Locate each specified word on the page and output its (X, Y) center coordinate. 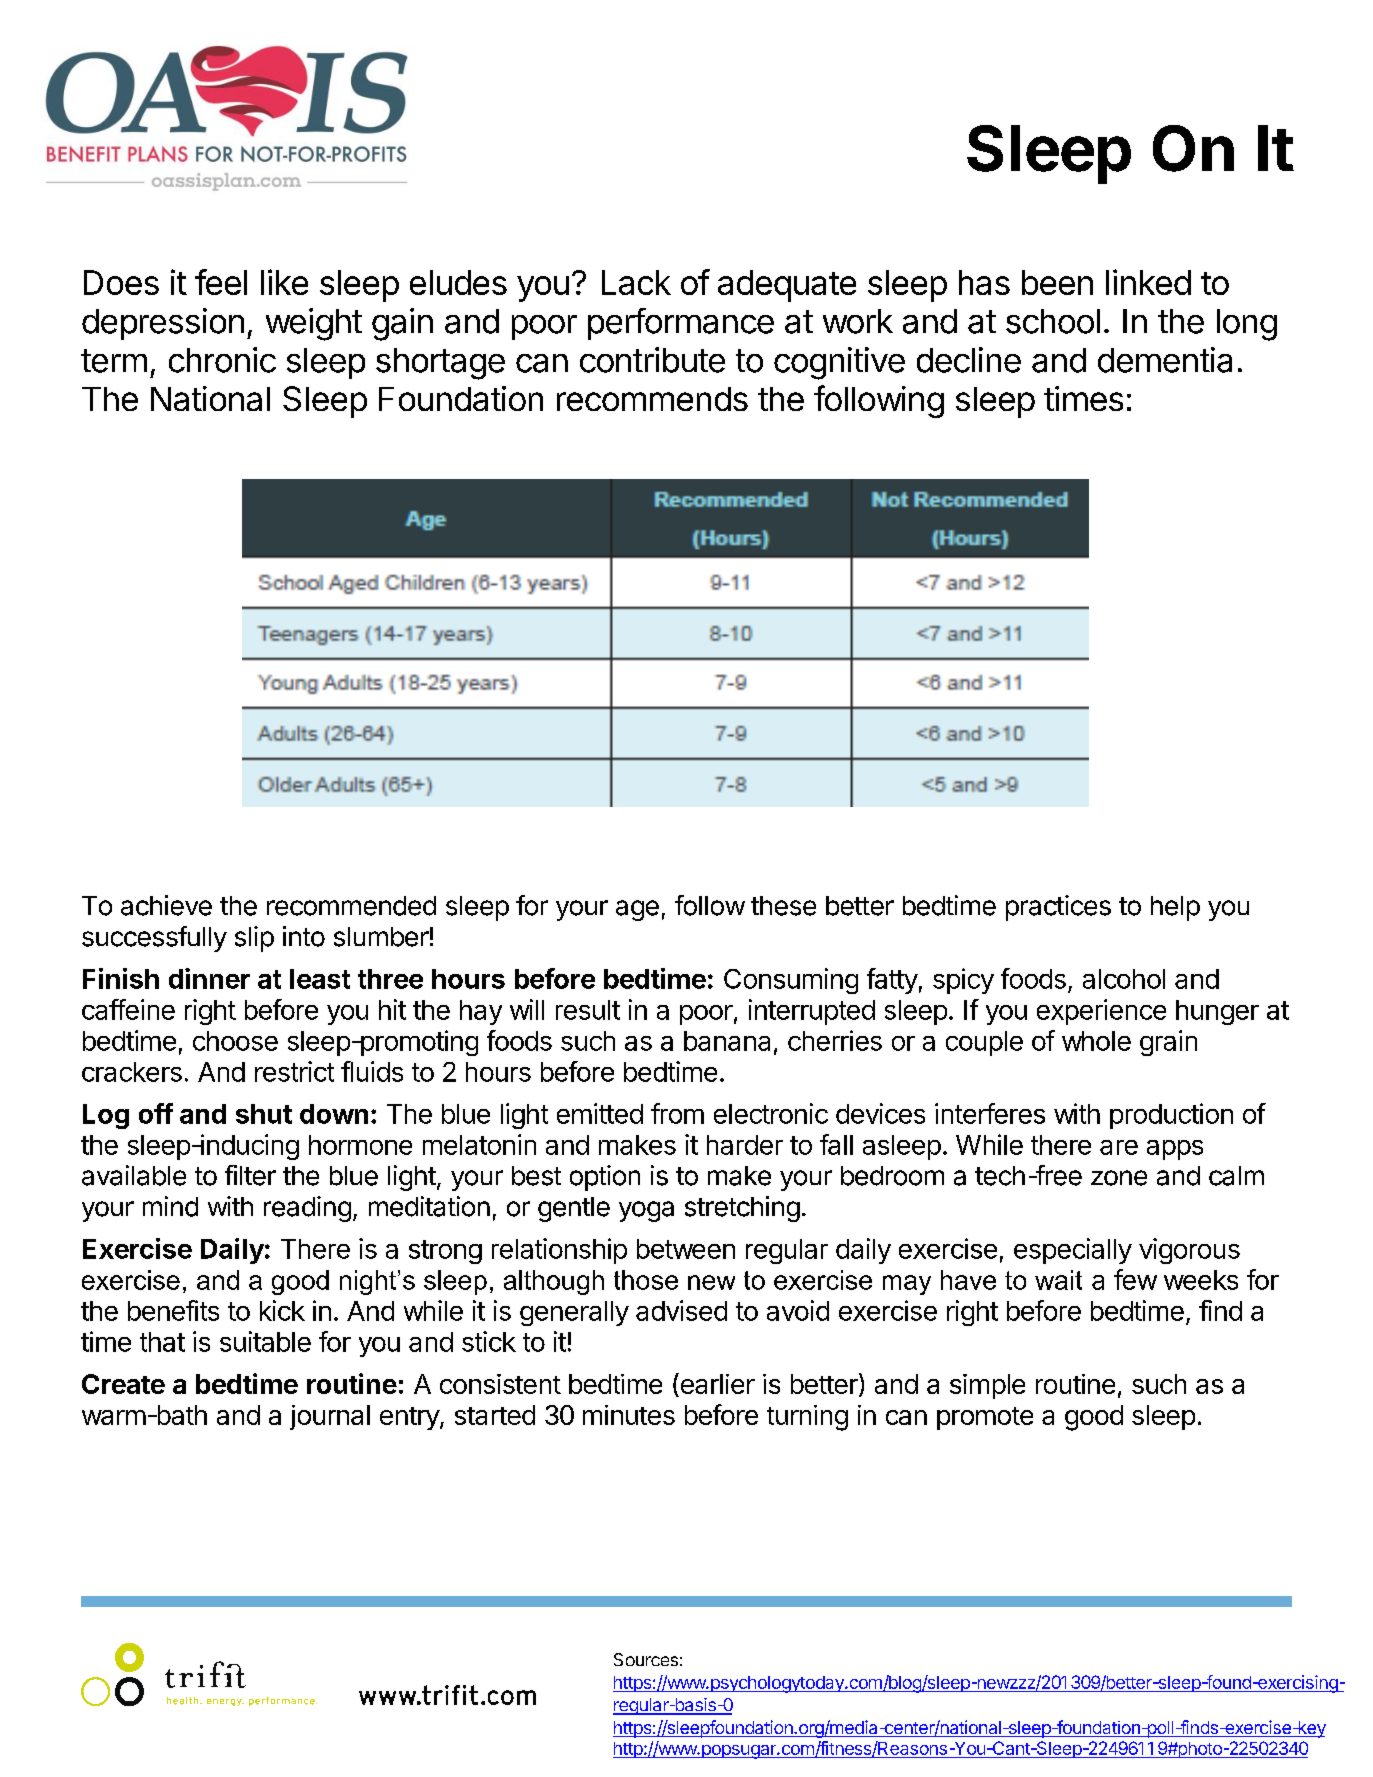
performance (681, 324)
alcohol (1124, 979)
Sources (646, 1659)
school (1053, 321)
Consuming (791, 981)
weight (314, 324)
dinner (209, 978)
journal (330, 1417)
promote (985, 1418)
